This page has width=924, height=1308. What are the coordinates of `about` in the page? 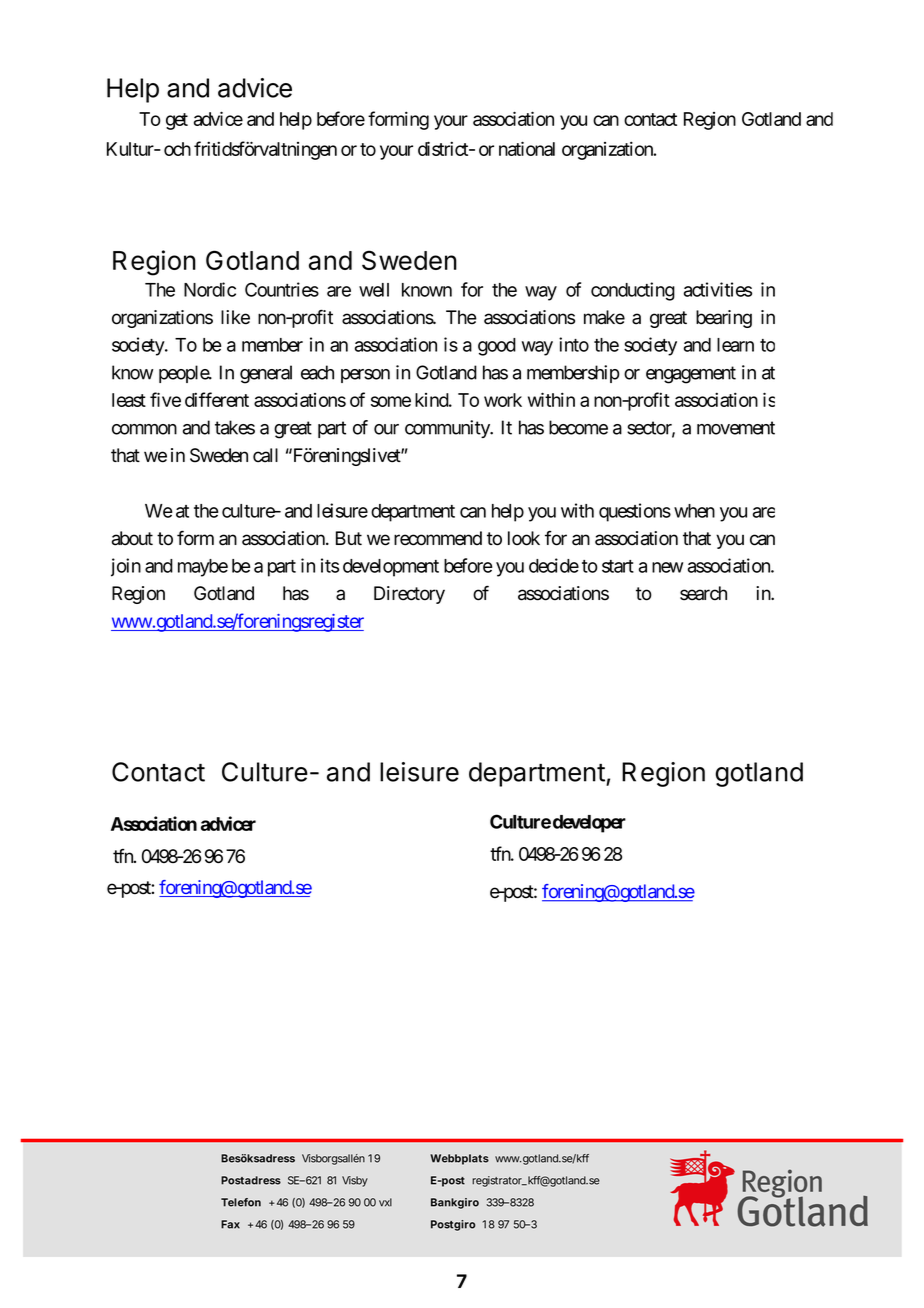 It's located at (132, 538).
